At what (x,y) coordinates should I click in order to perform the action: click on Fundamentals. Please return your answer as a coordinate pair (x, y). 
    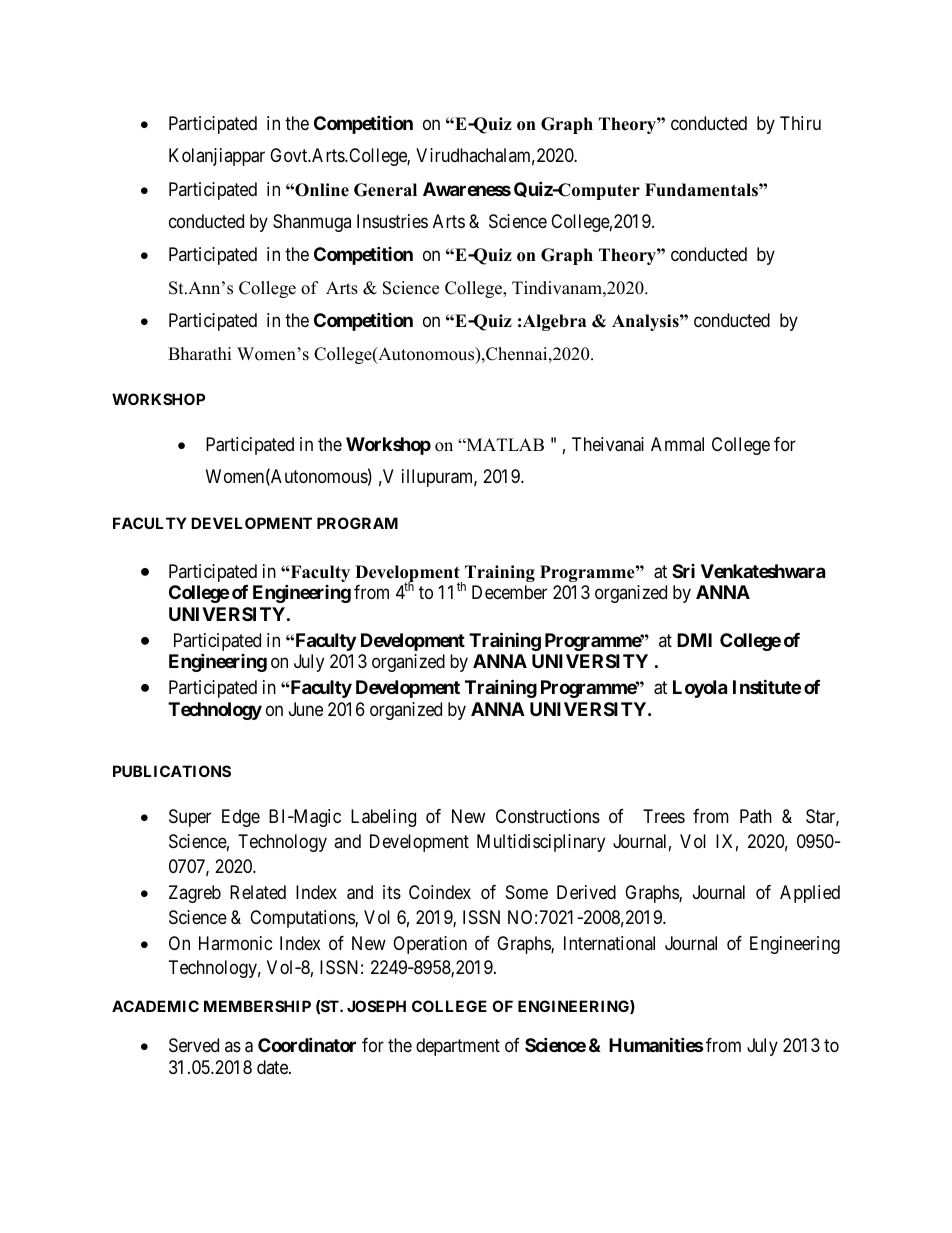
    Looking at the image, I should click on (702, 190).
